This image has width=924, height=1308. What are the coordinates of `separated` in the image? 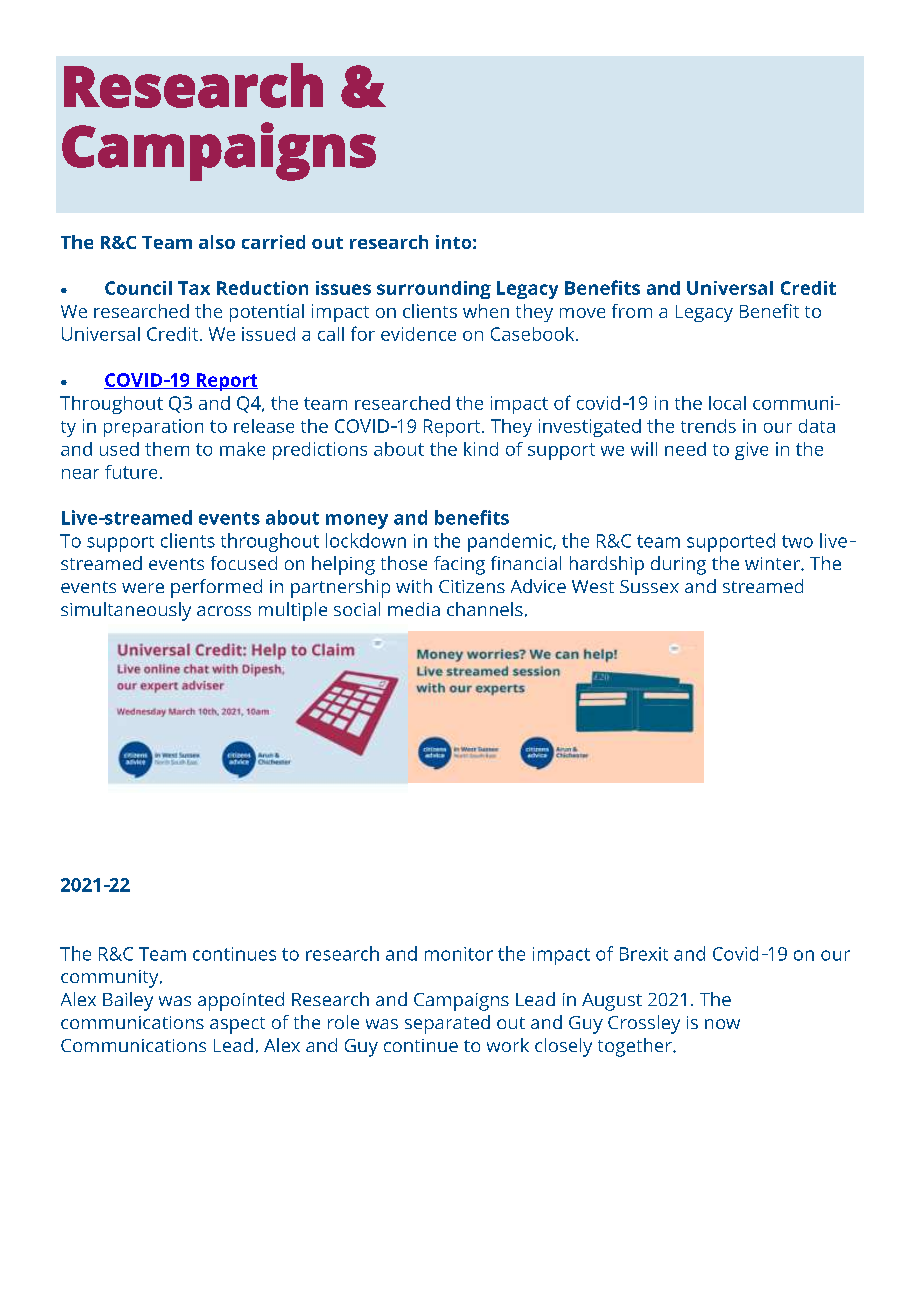 It's located at (447, 1024).
